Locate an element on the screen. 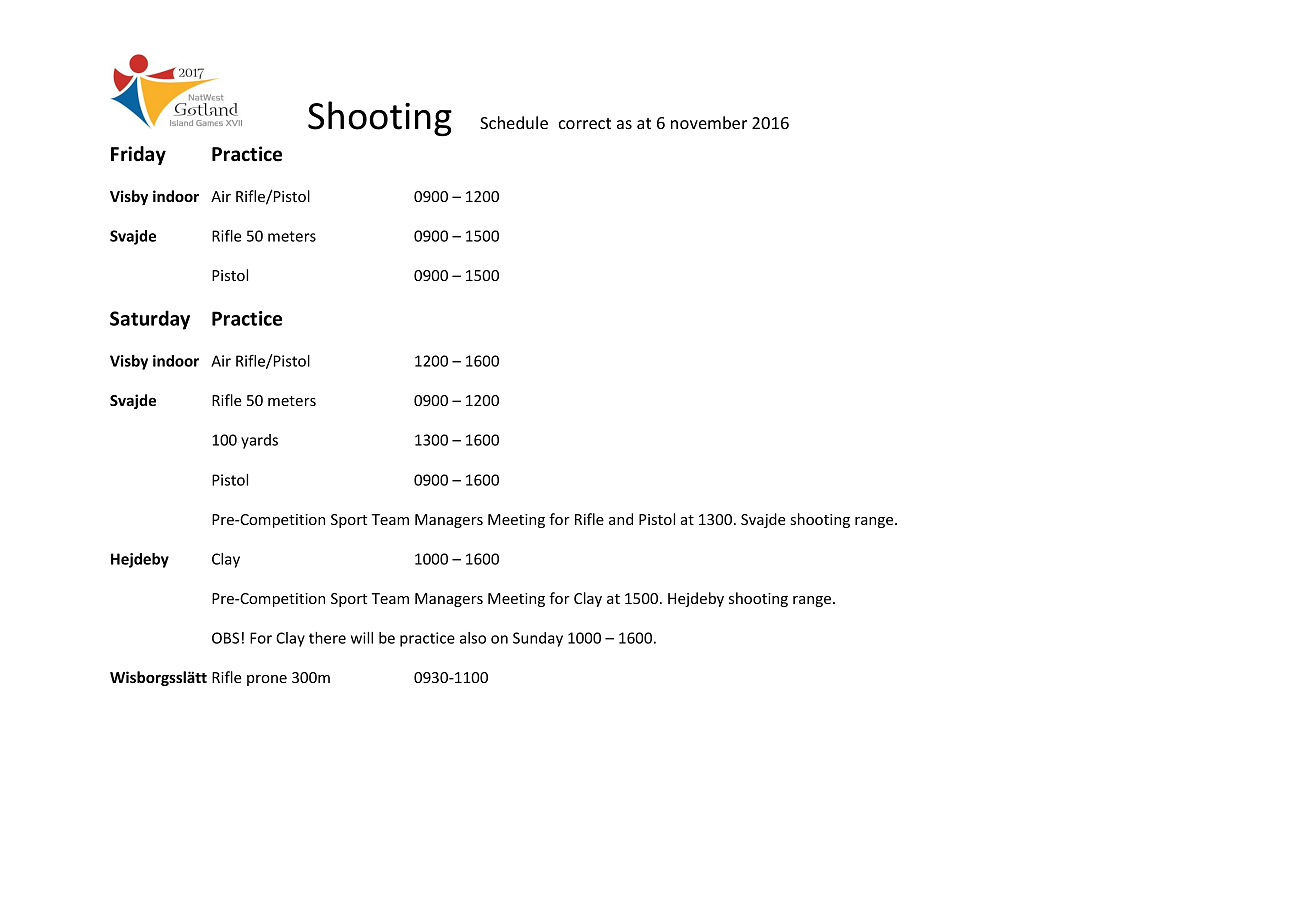 The width and height of the screenshot is (1308, 924). correct is located at coordinates (585, 123).
